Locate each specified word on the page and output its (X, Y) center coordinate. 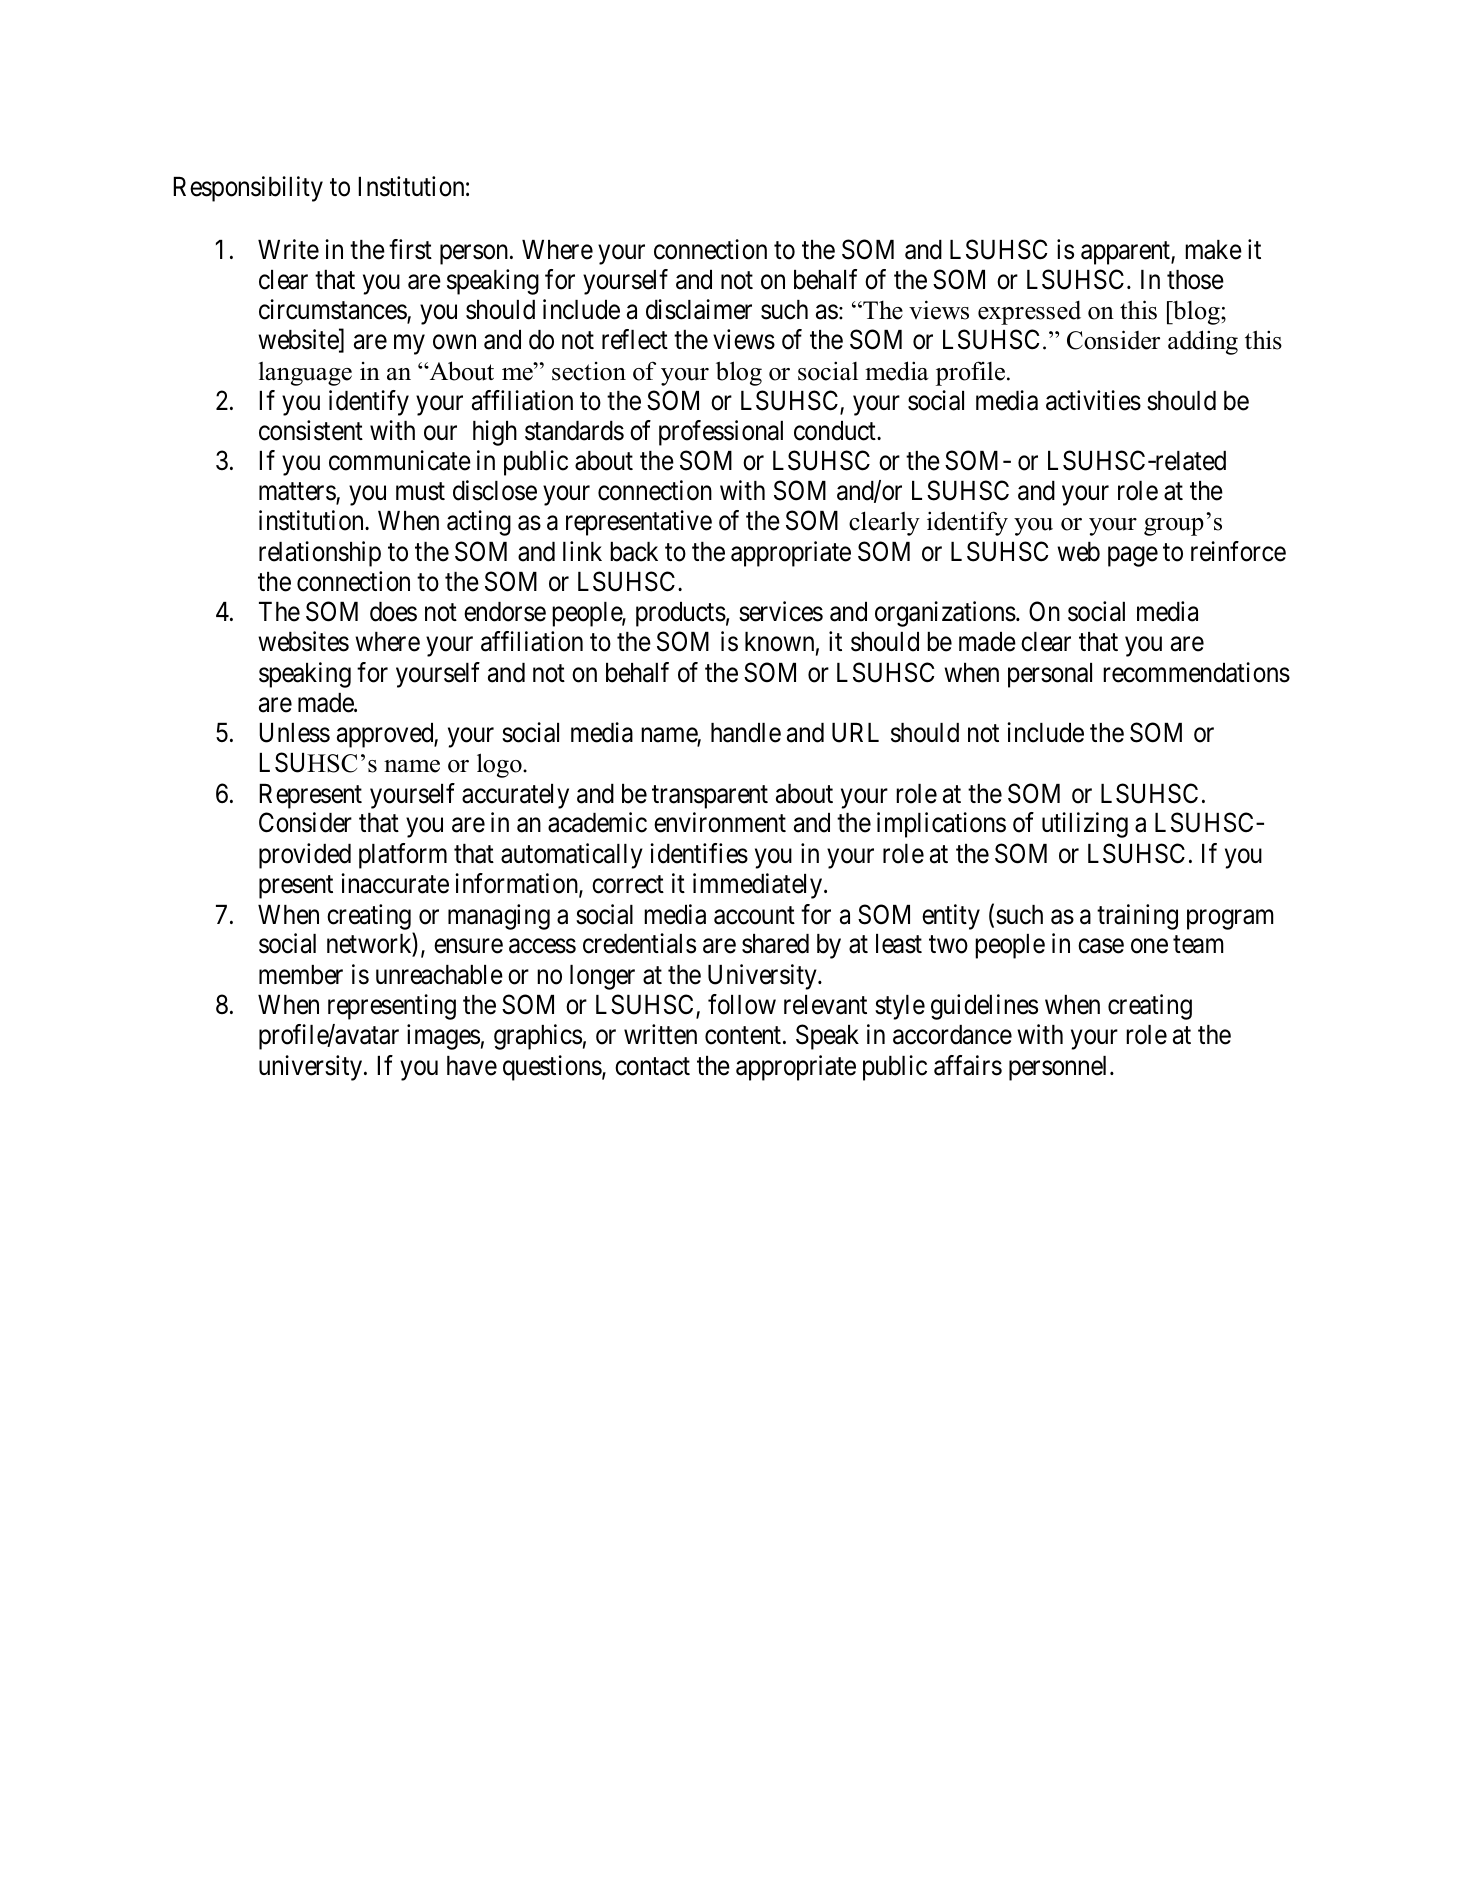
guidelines (984, 1007)
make (1213, 250)
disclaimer (699, 309)
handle (746, 733)
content (743, 1036)
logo (500, 765)
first (410, 249)
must (420, 492)
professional (721, 433)
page (1133, 557)
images (443, 1037)
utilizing (1085, 825)
